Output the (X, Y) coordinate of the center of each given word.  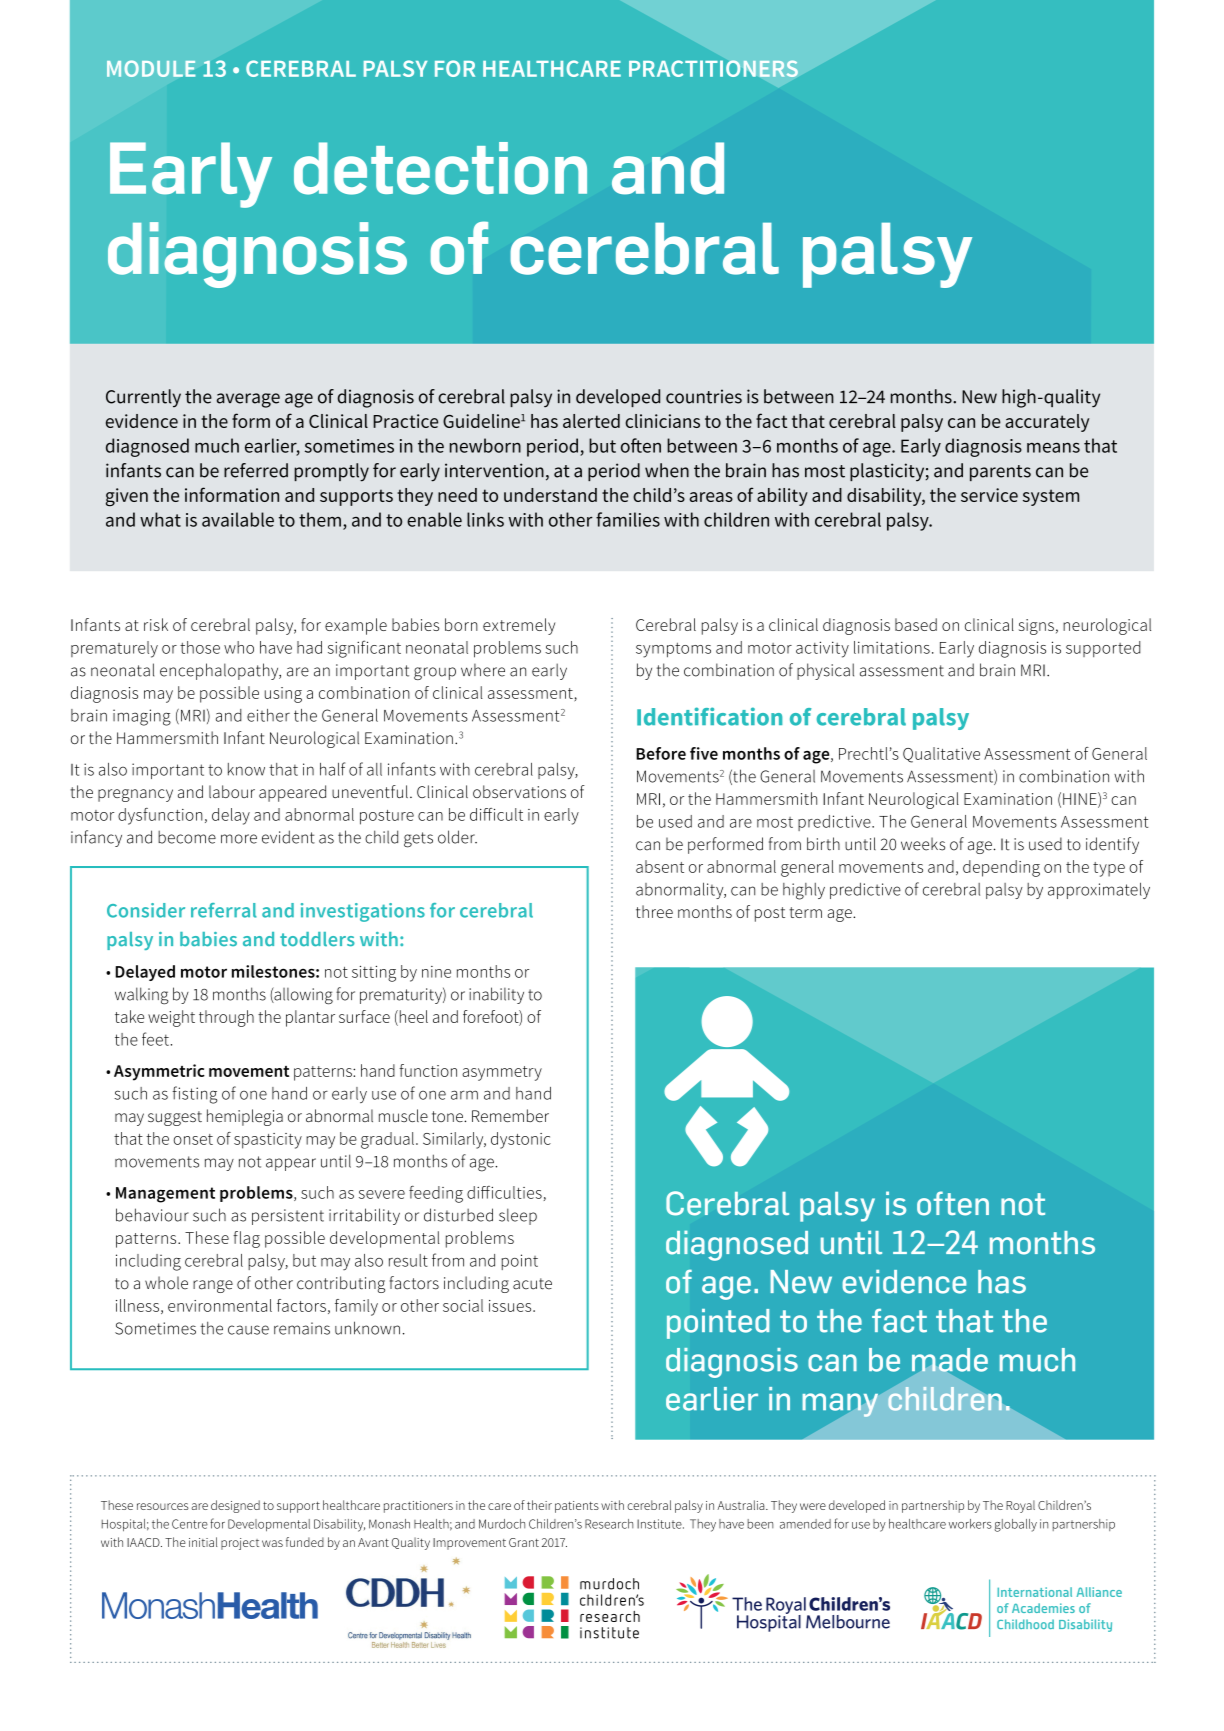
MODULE (151, 68)
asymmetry (502, 1073)
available (238, 519)
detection (440, 168)
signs (1036, 627)
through (226, 1018)
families (628, 519)
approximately (1099, 890)
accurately (1047, 423)
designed (235, 1506)
